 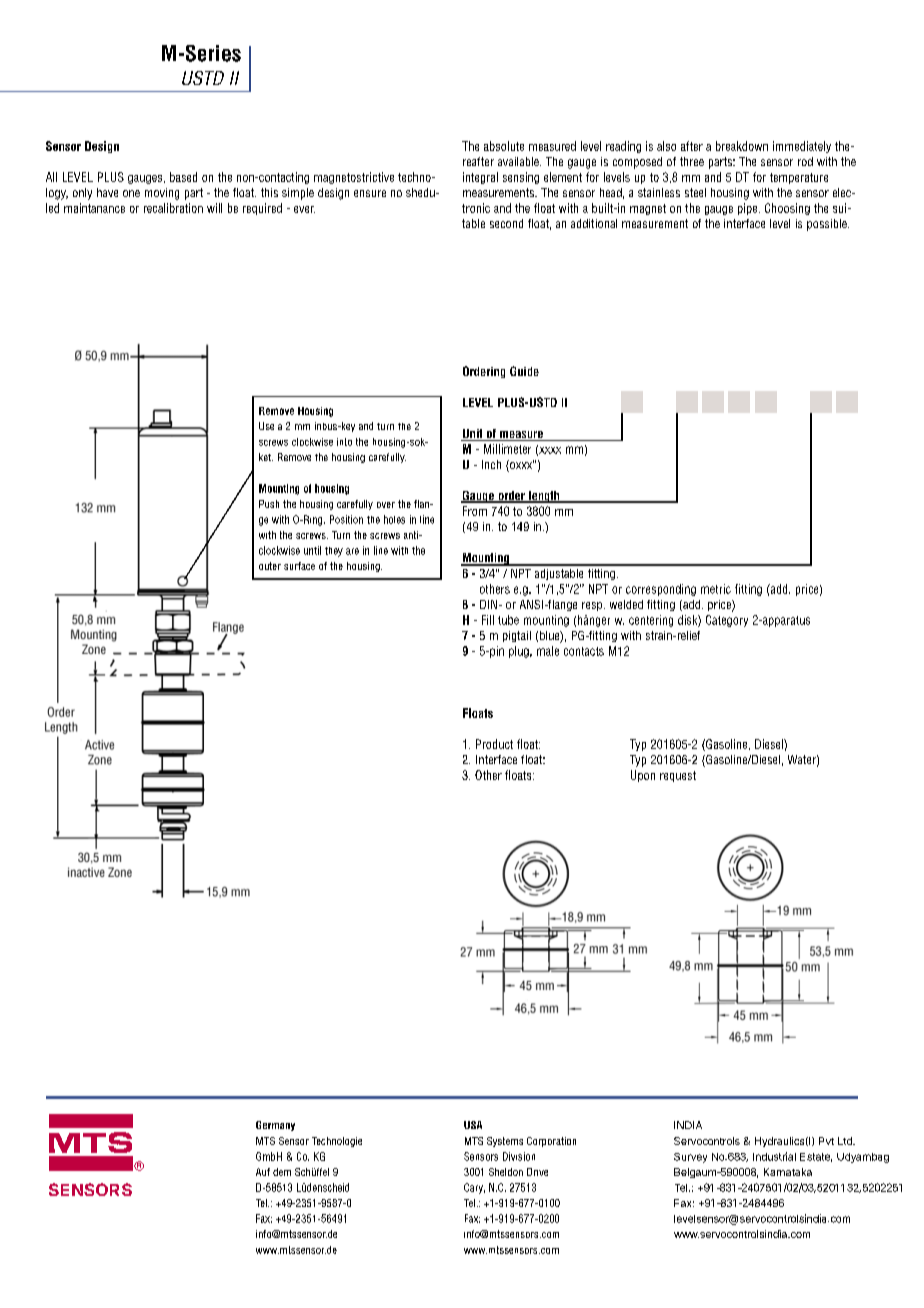 I want to click on Pvt, so click(x=826, y=1141).
